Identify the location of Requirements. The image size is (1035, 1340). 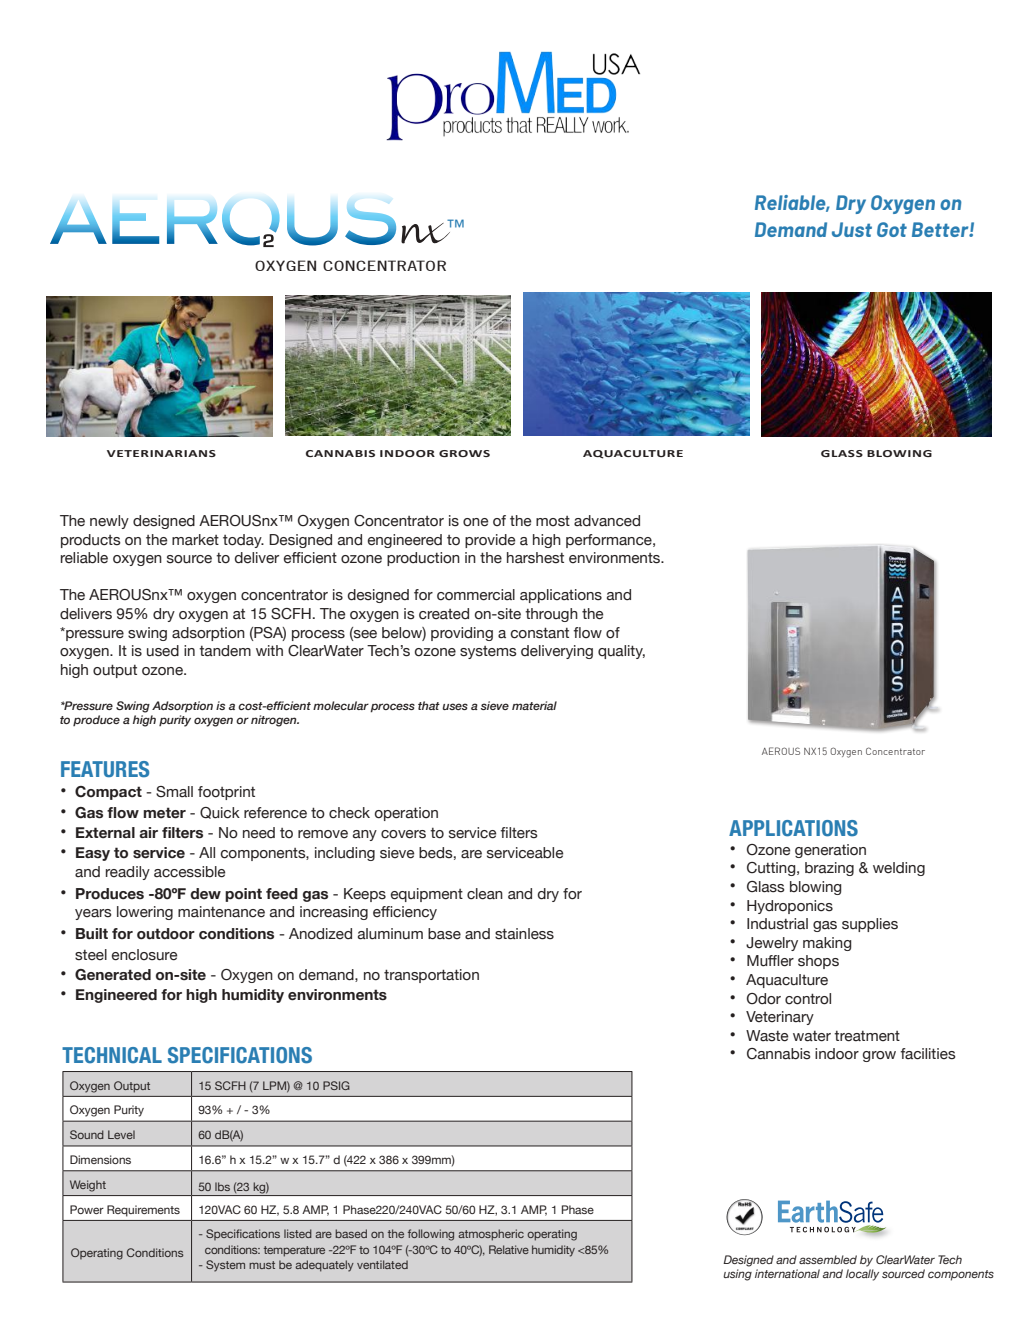
(143, 1211).
